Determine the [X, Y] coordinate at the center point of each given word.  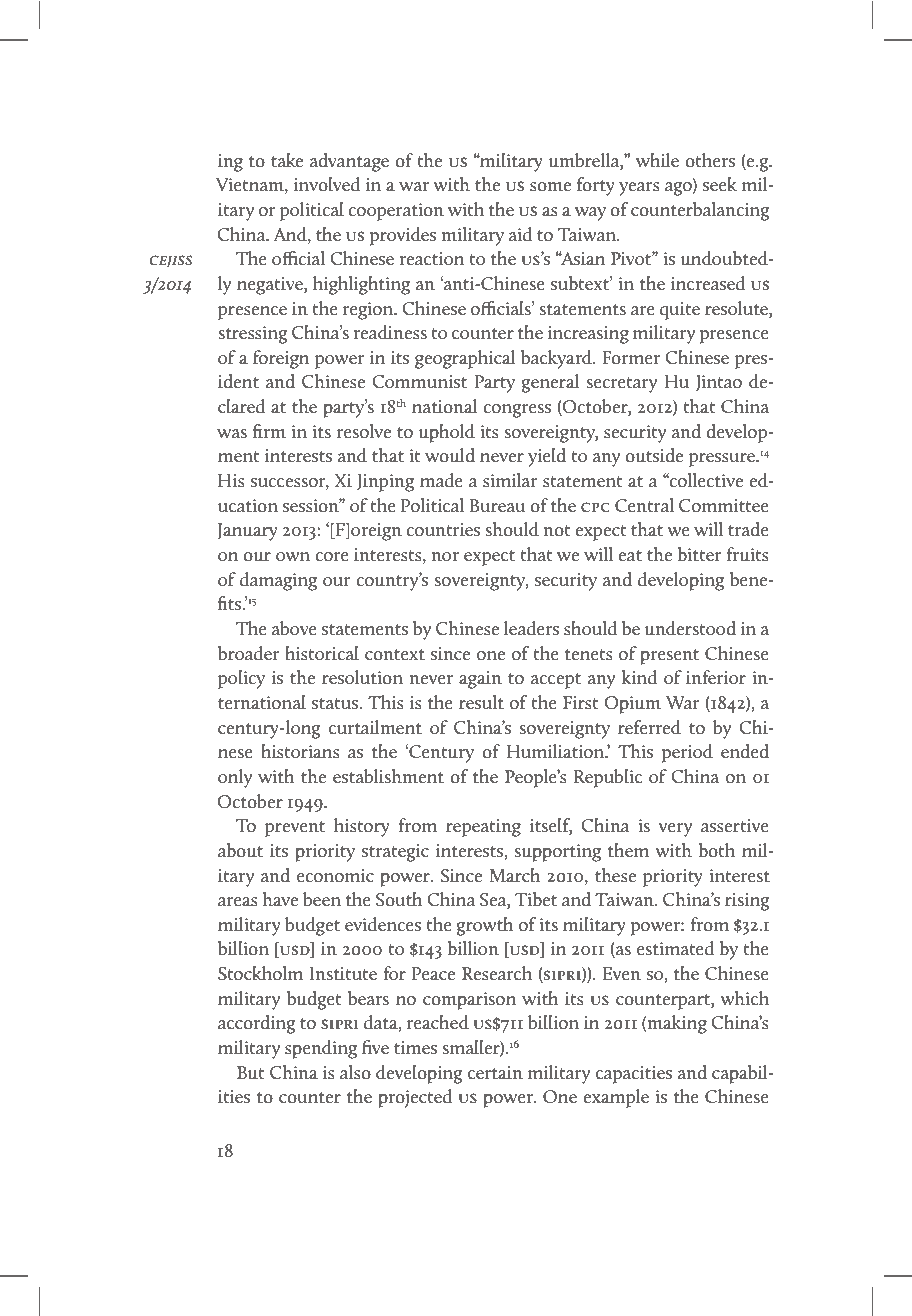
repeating [483, 828]
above [294, 628]
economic [335, 876]
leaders [531, 628]
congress [517, 411]
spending [321, 1049]
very [675, 830]
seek [720, 184]
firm [269, 431]
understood [690, 628]
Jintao [719, 383]
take [287, 160]
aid [521, 234]
